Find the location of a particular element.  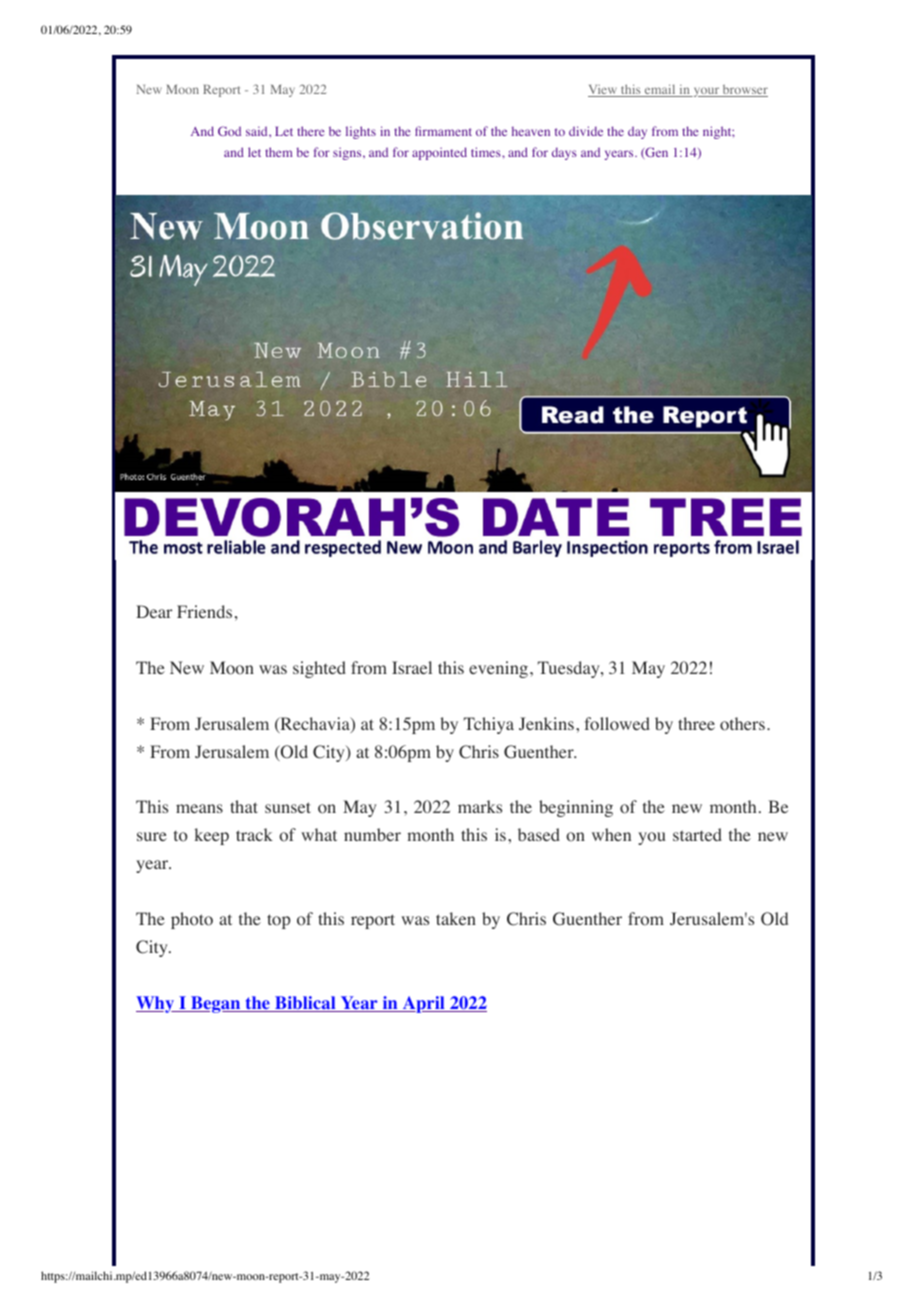

Began is located at coordinates (216, 1004).
